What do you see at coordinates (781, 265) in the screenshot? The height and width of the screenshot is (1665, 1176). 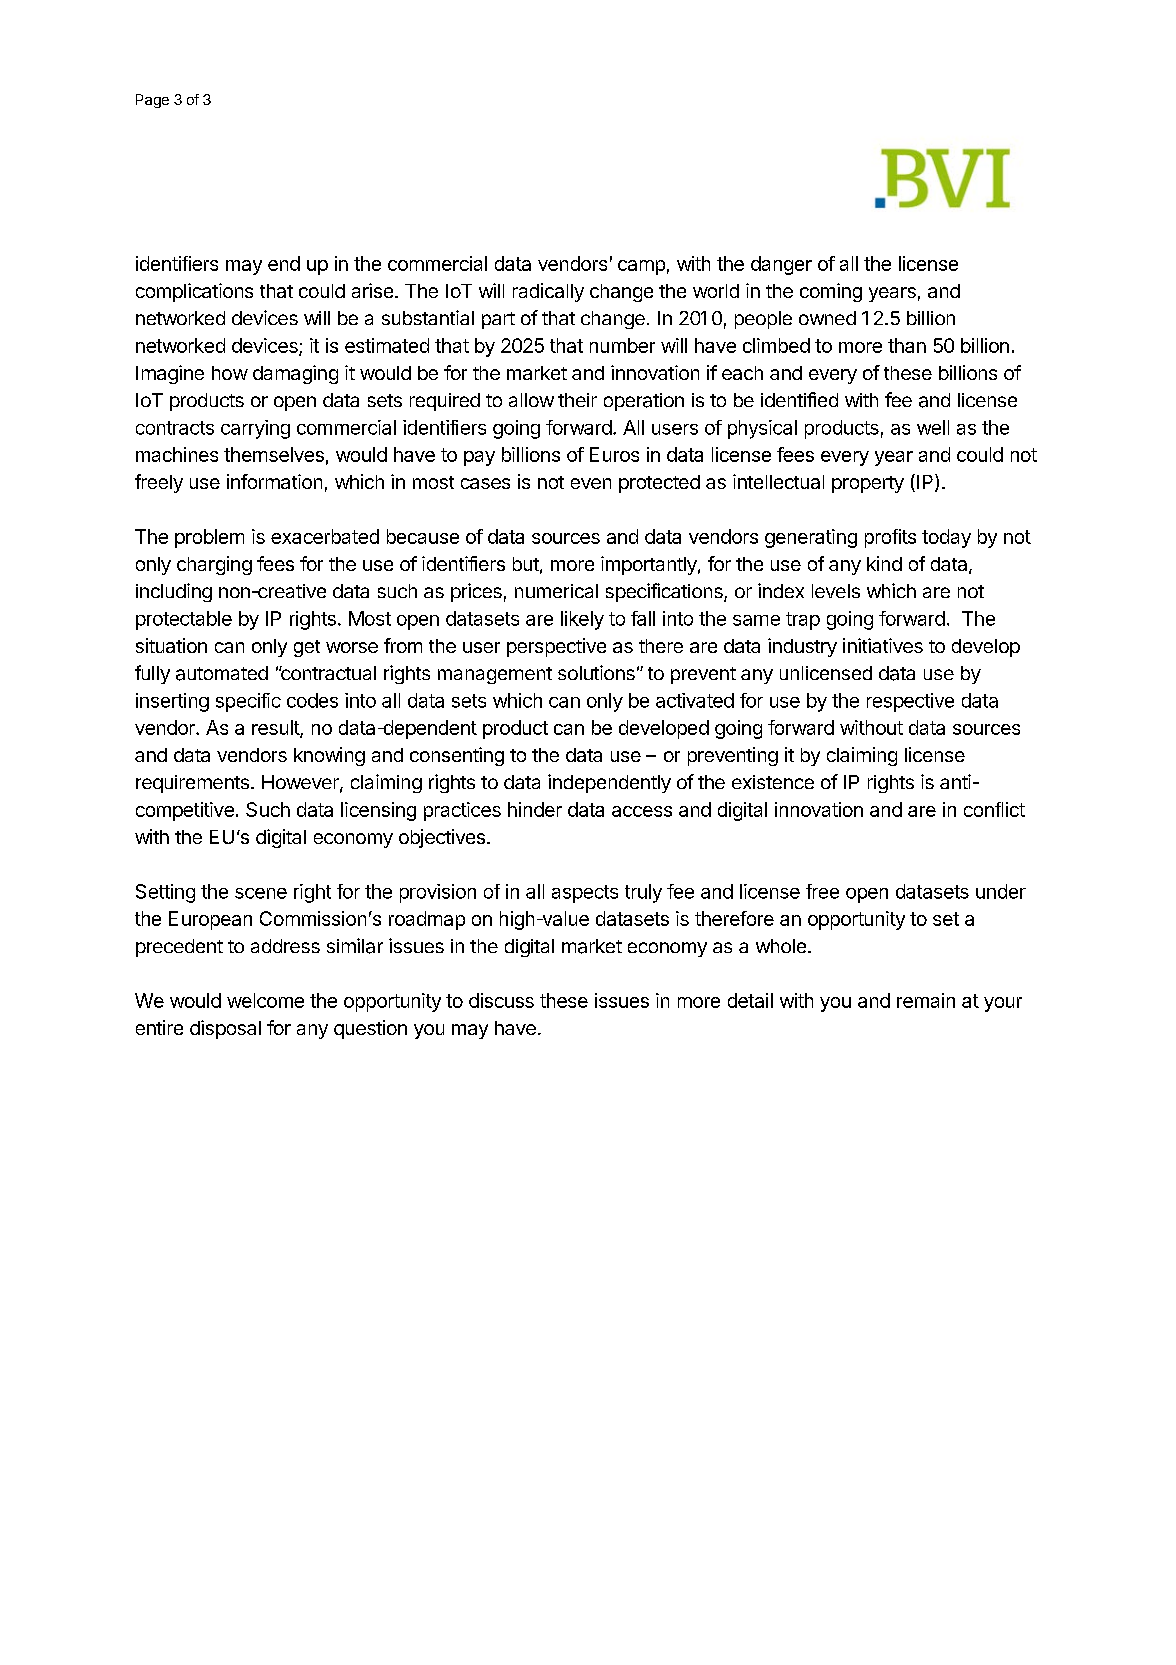 I see `danger` at bounding box center [781, 265].
